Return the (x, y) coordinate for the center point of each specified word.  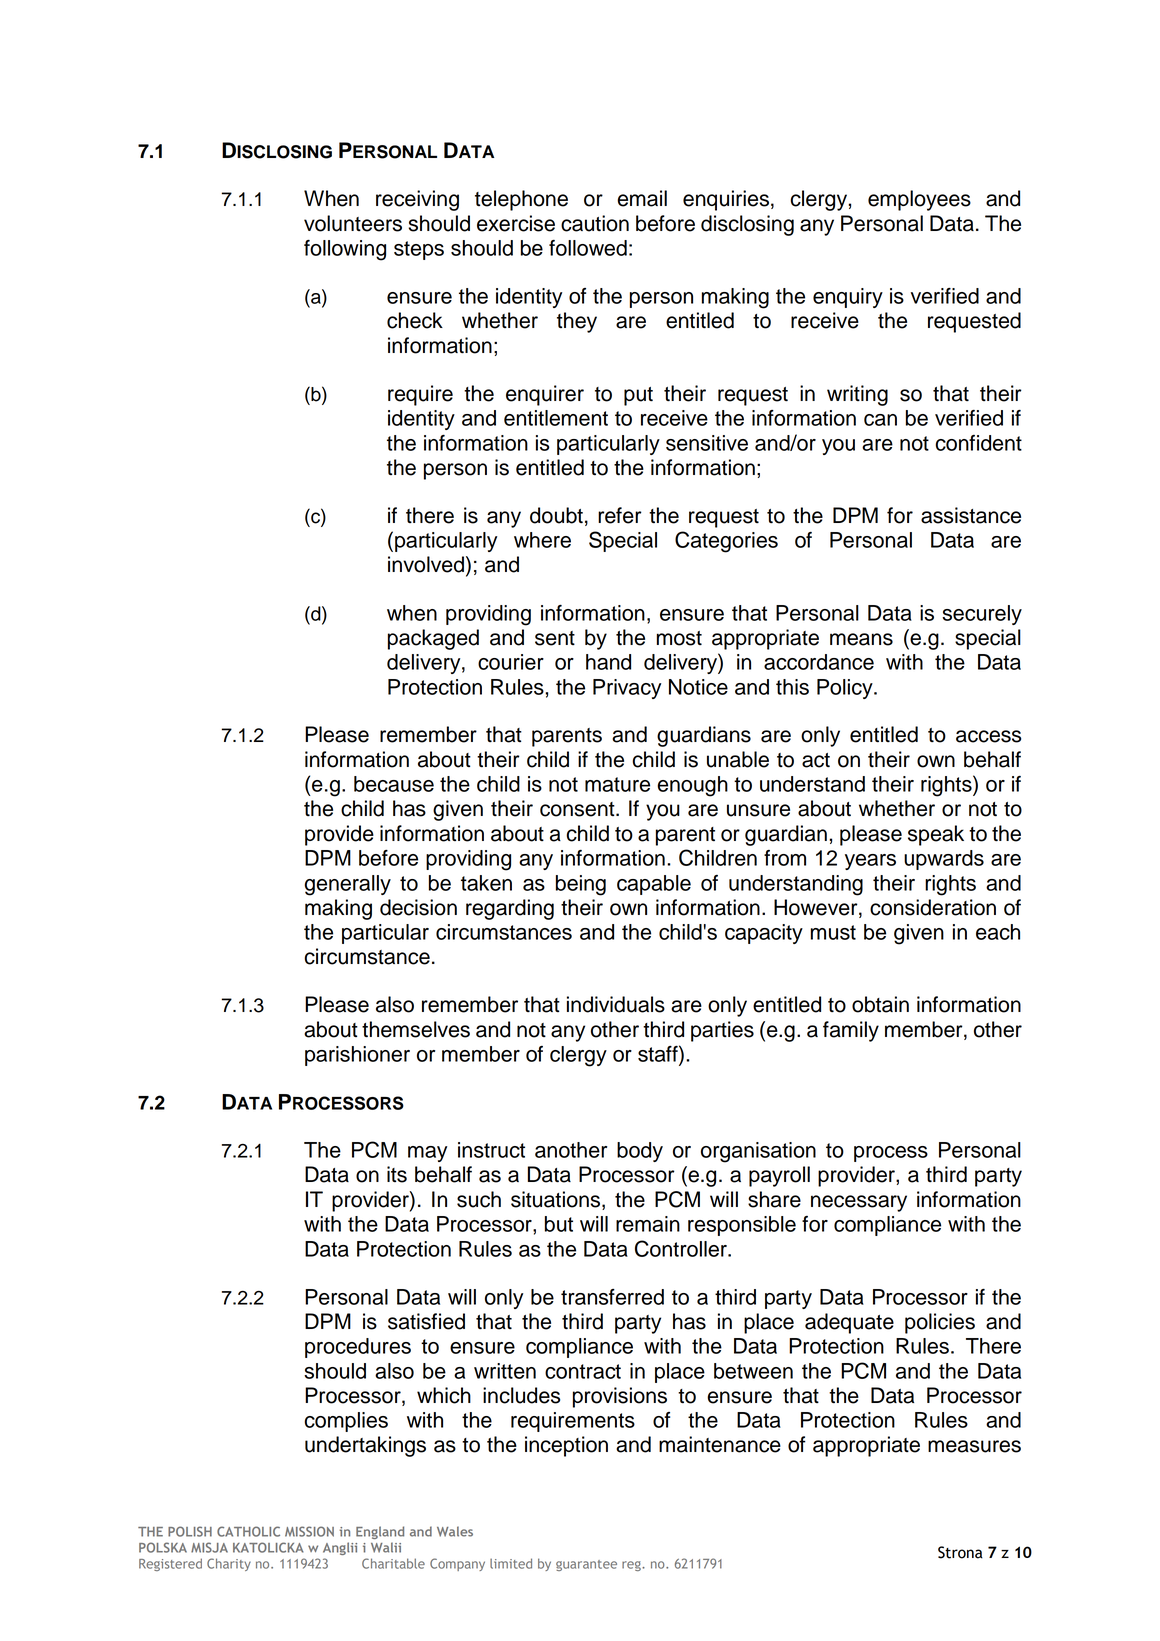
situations (557, 1200)
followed (588, 248)
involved (426, 564)
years (870, 862)
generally (348, 885)
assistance (971, 515)
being (581, 885)
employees (919, 200)
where (542, 540)
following (345, 250)
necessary (859, 1203)
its (397, 1174)
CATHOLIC (248, 1531)
